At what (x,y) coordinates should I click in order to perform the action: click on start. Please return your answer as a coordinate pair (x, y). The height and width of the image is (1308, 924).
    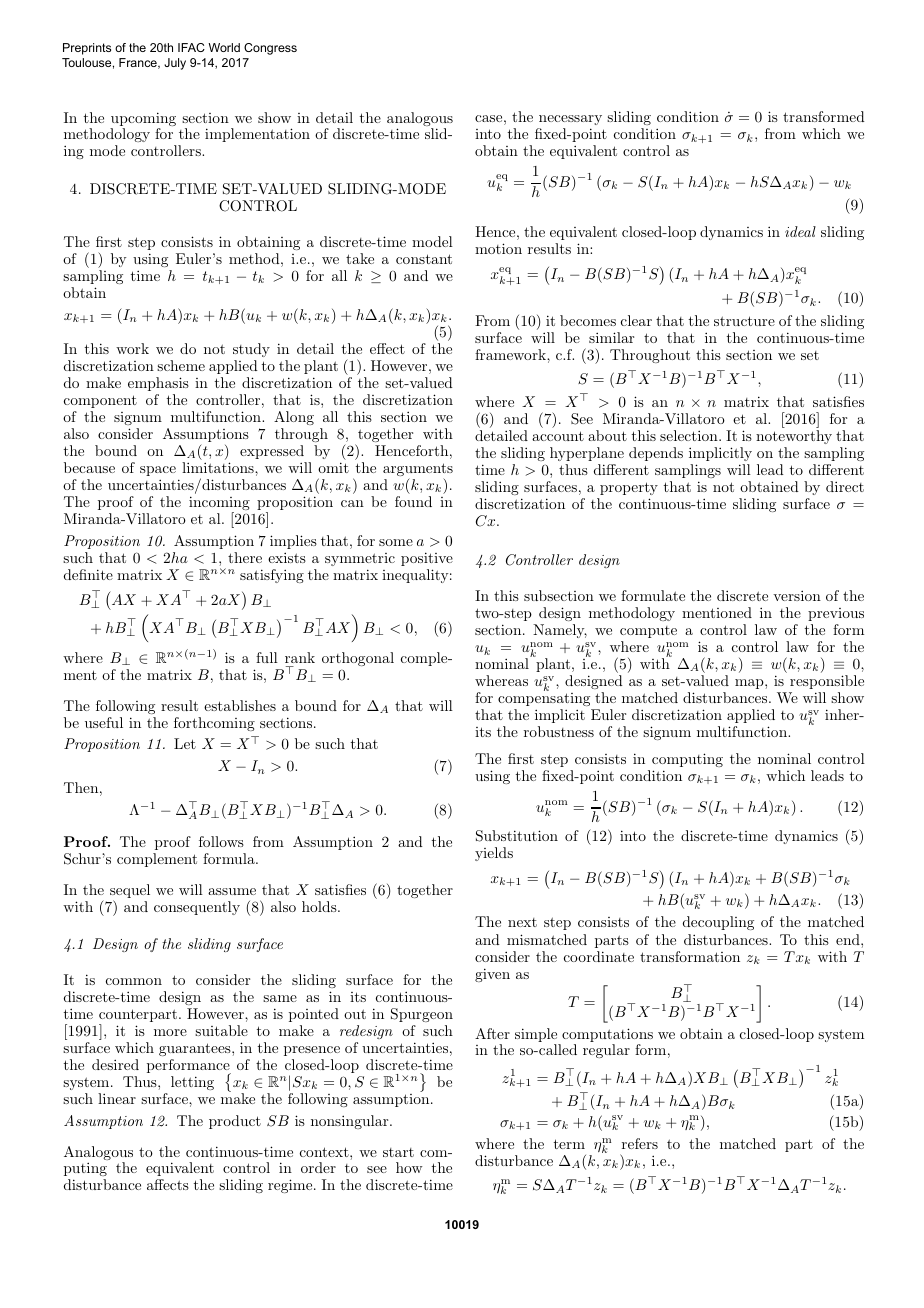
    Looking at the image, I should click on (398, 1152).
